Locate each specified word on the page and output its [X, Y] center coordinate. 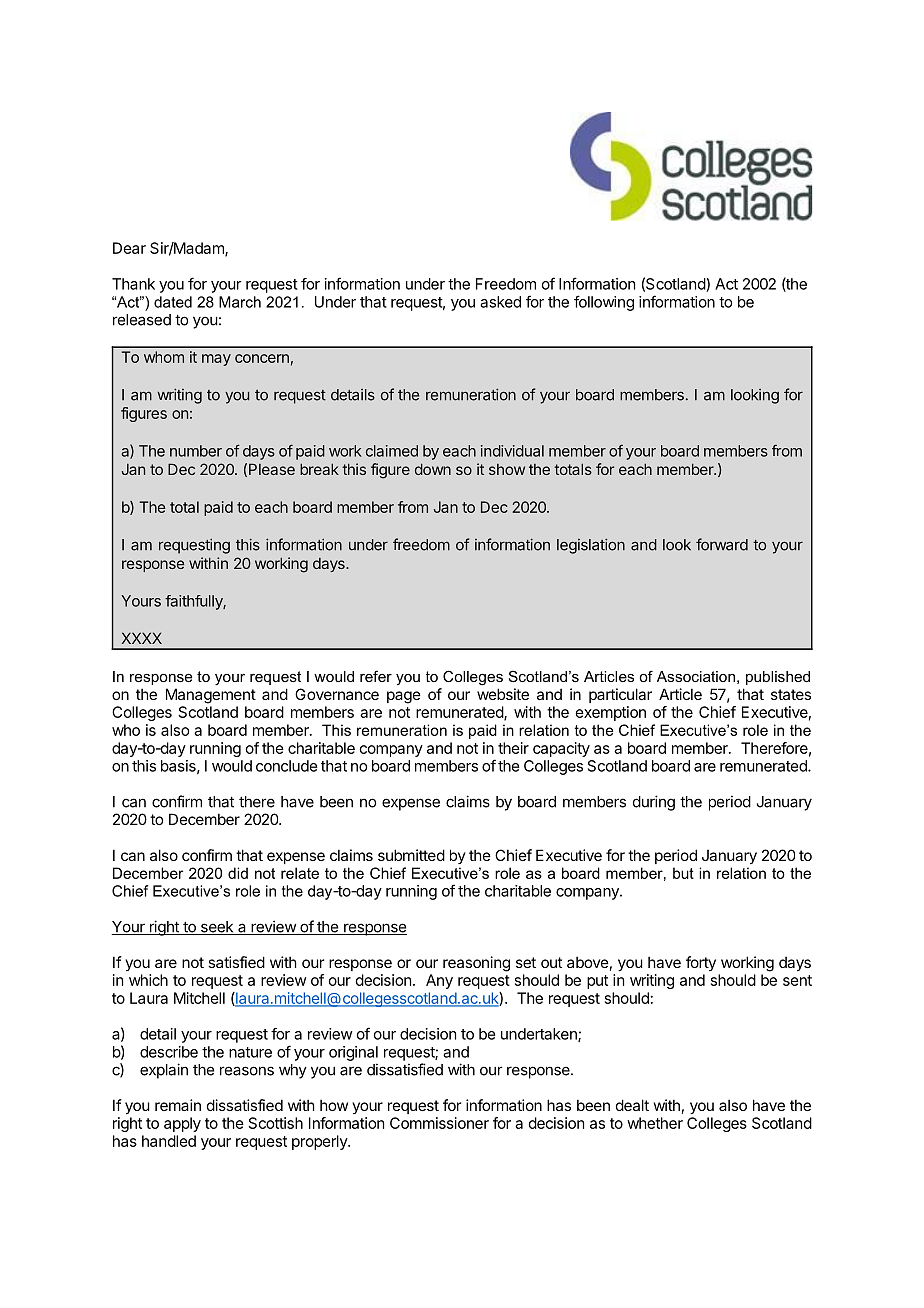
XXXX [141, 638]
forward [722, 544]
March [240, 302]
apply [182, 1124]
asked [500, 302]
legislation [591, 546]
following [604, 303]
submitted [411, 855]
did [238, 873]
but [683, 873]
